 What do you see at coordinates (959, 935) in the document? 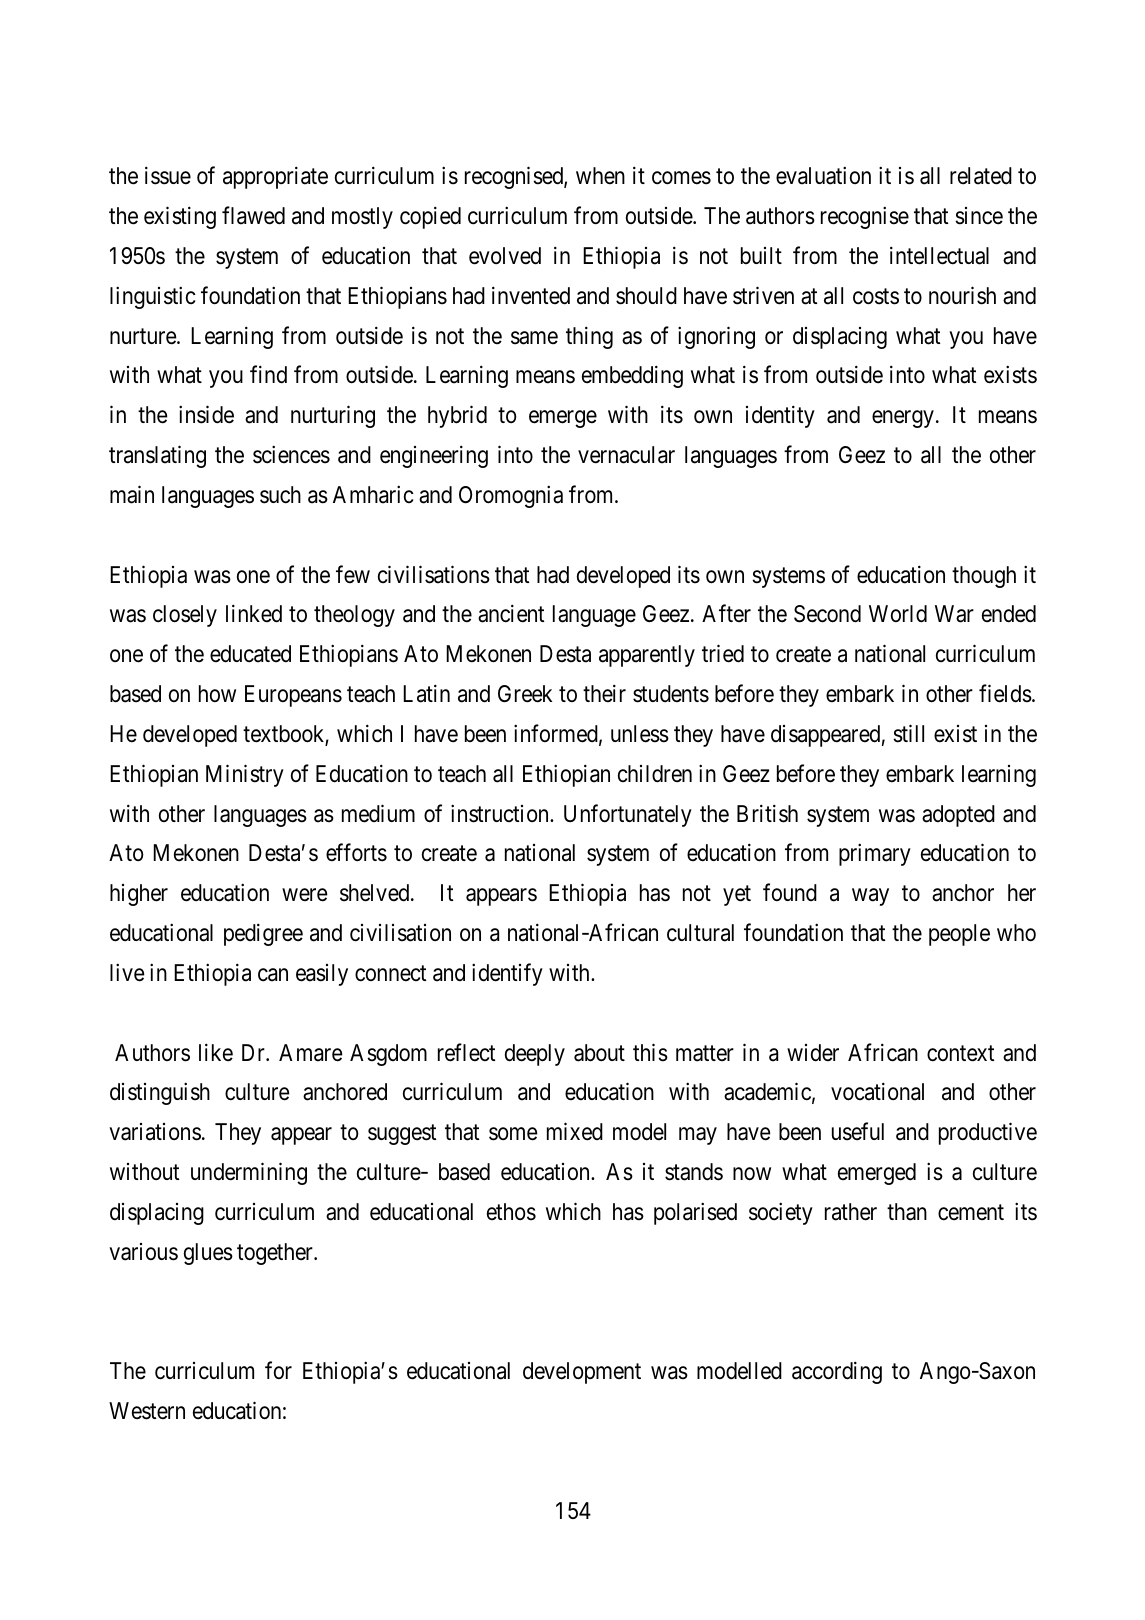
I see `people` at bounding box center [959, 935].
